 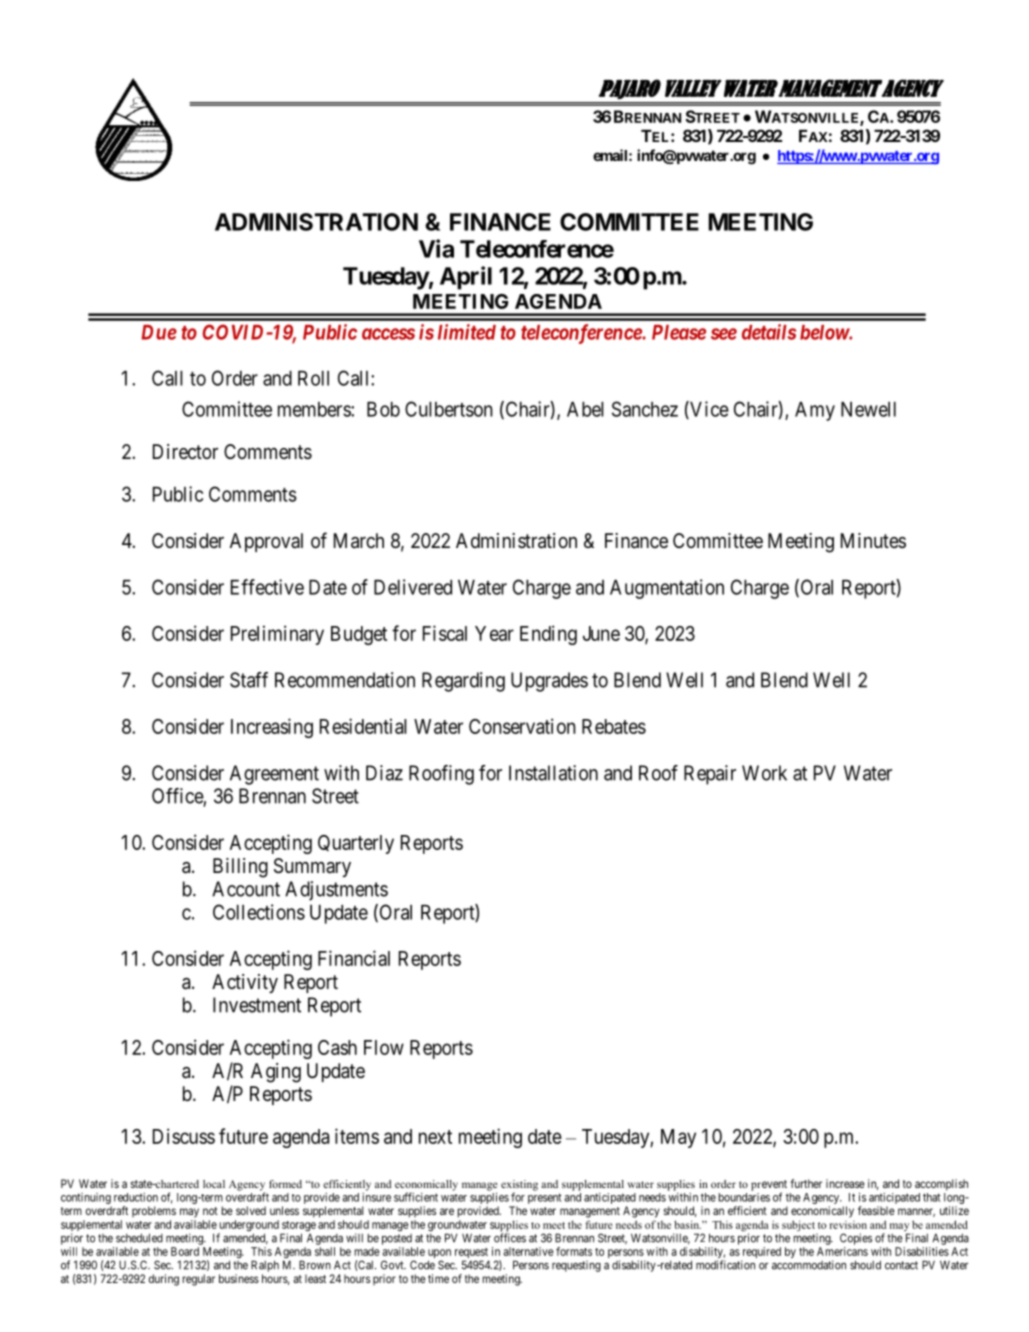 What do you see at coordinates (710, 775) in the screenshot?
I see `Repair` at bounding box center [710, 775].
